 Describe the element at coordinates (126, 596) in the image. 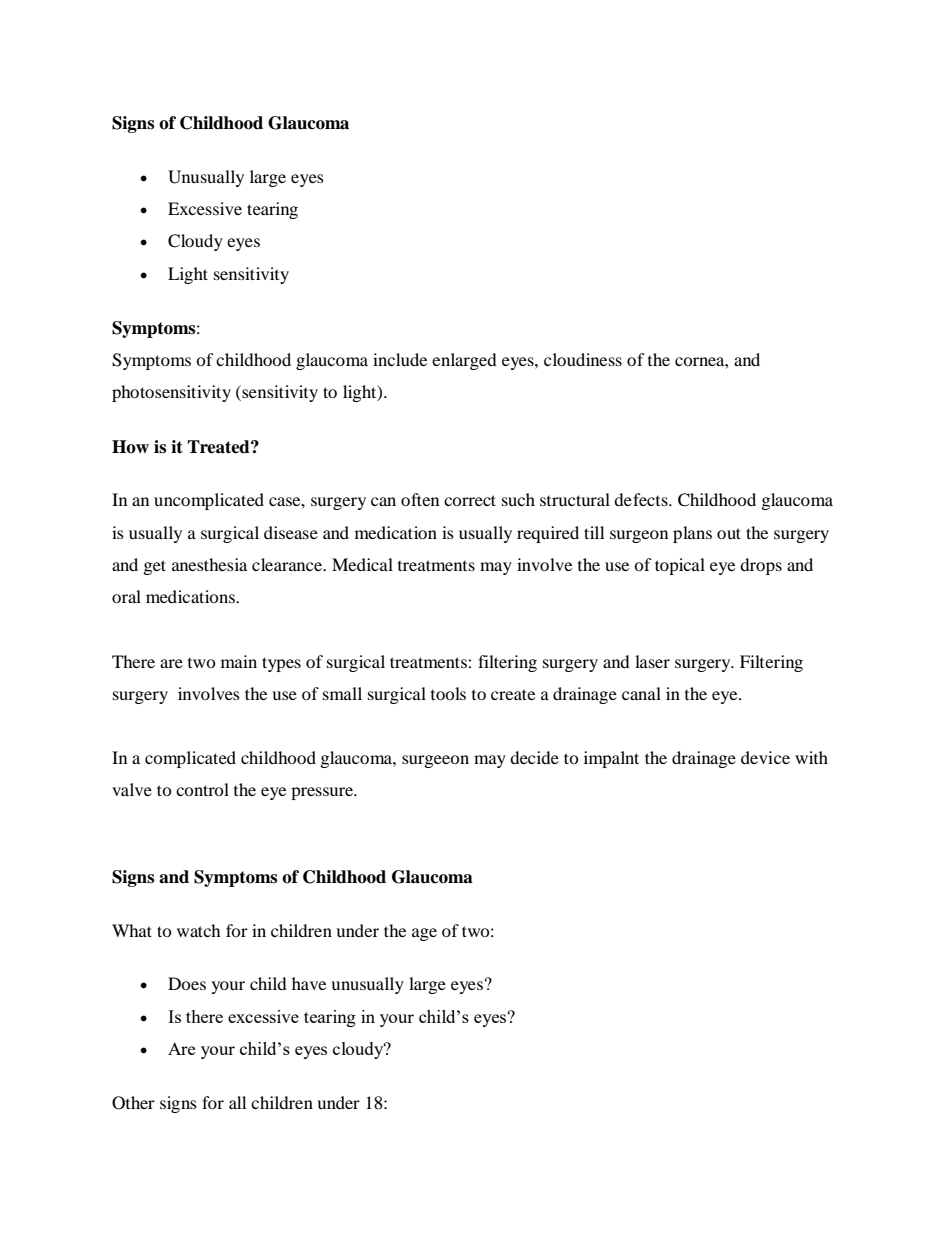

I see `oral` at that location.
